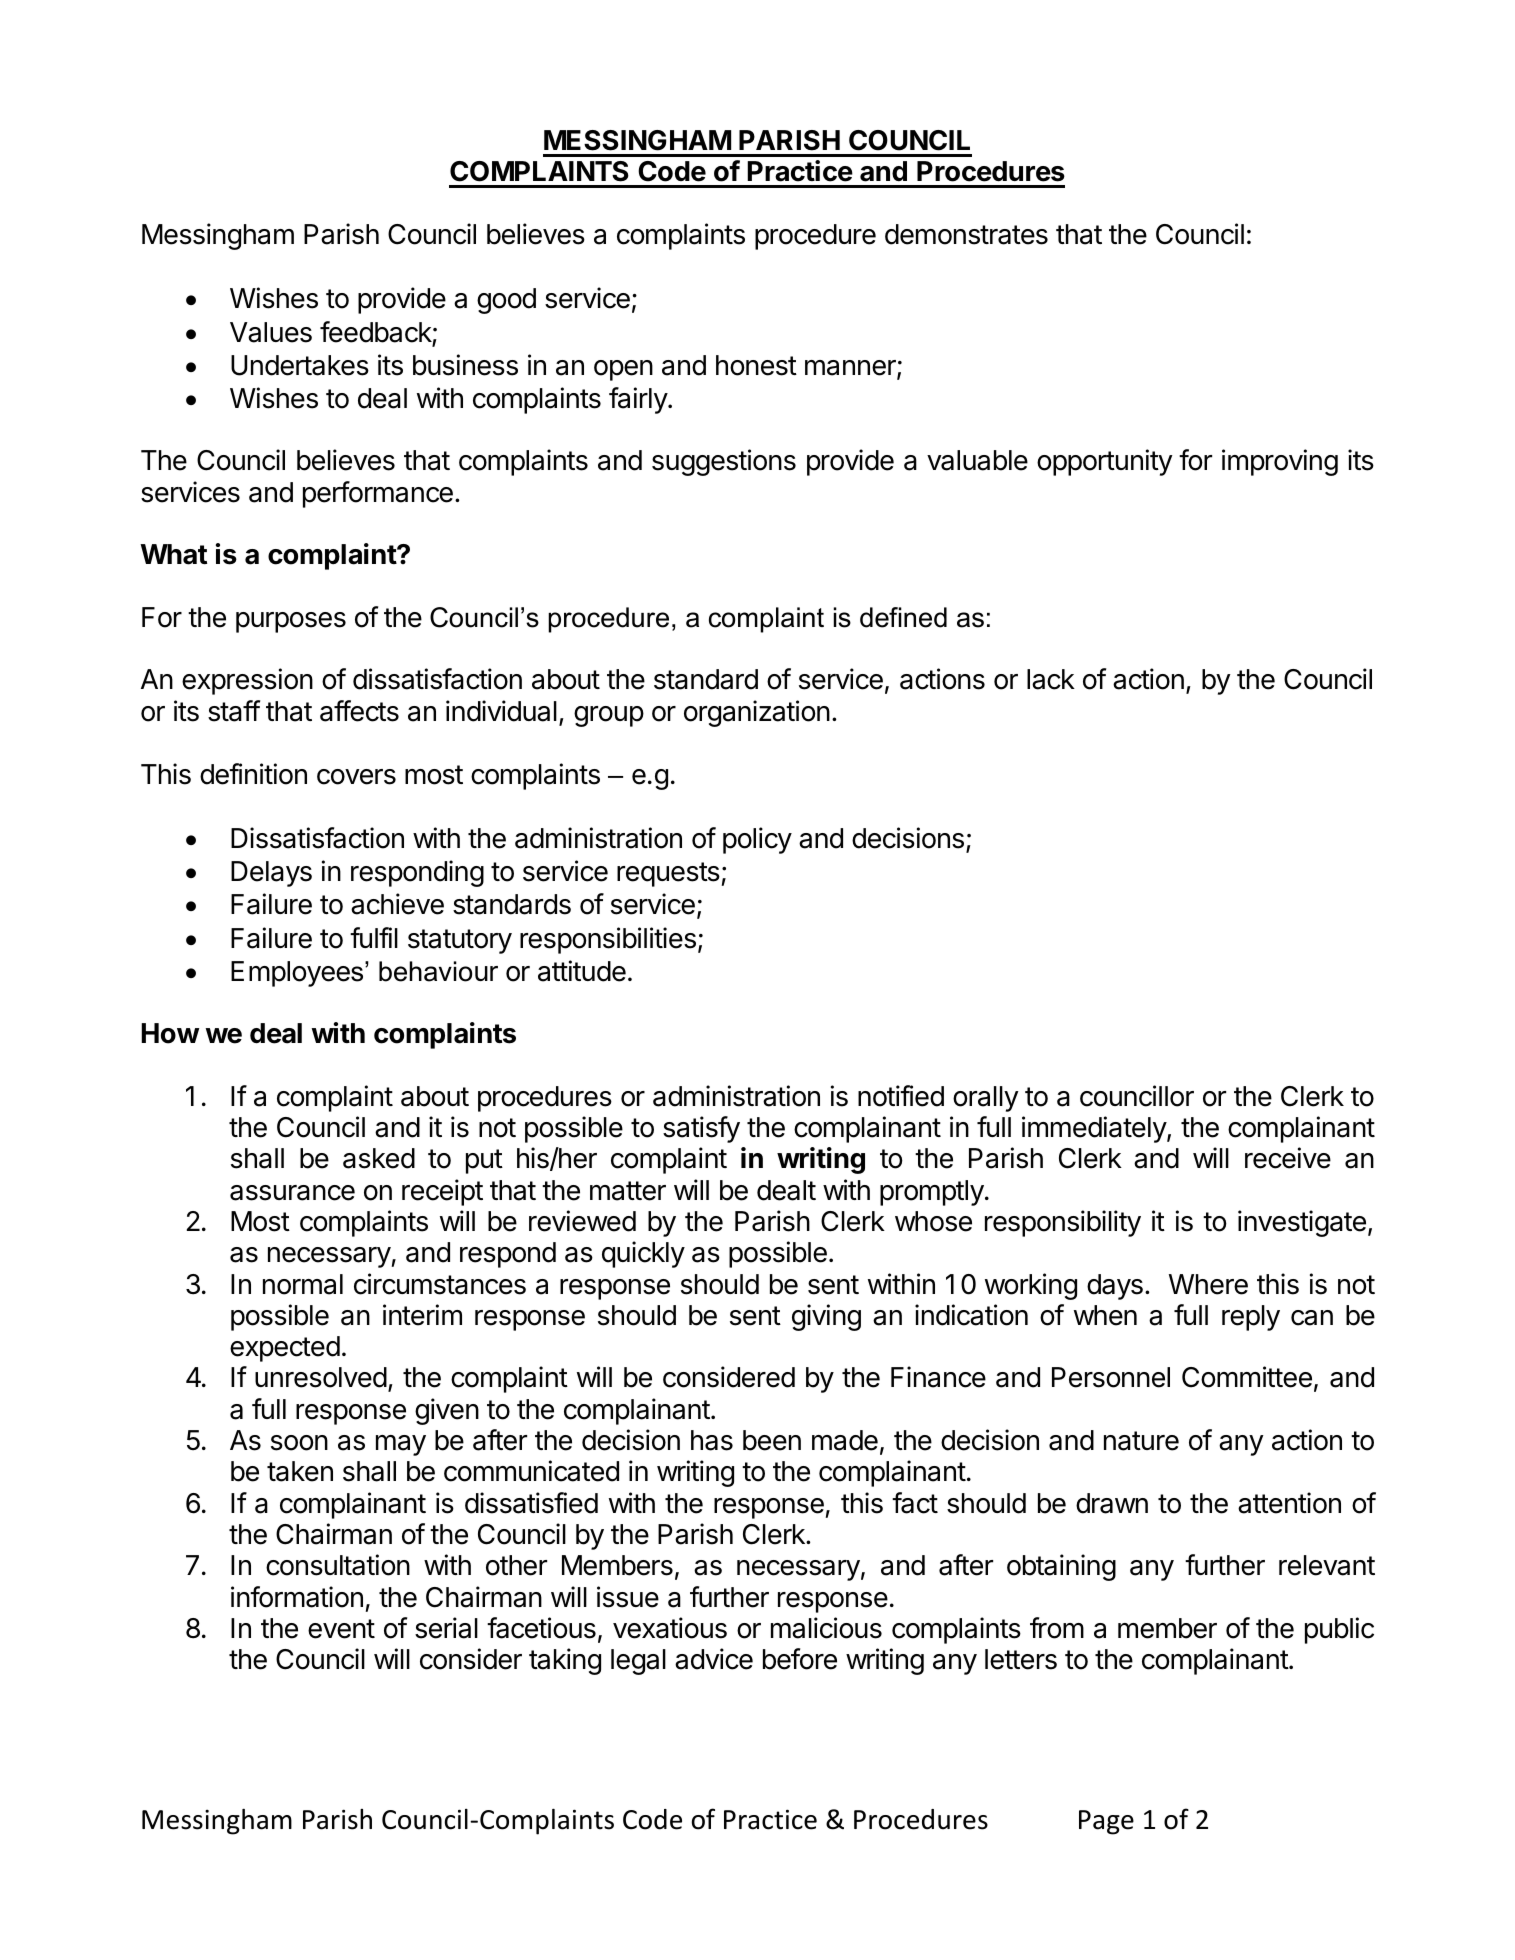  What do you see at coordinates (1208, 1284) in the image?
I see `Where` at bounding box center [1208, 1284].
